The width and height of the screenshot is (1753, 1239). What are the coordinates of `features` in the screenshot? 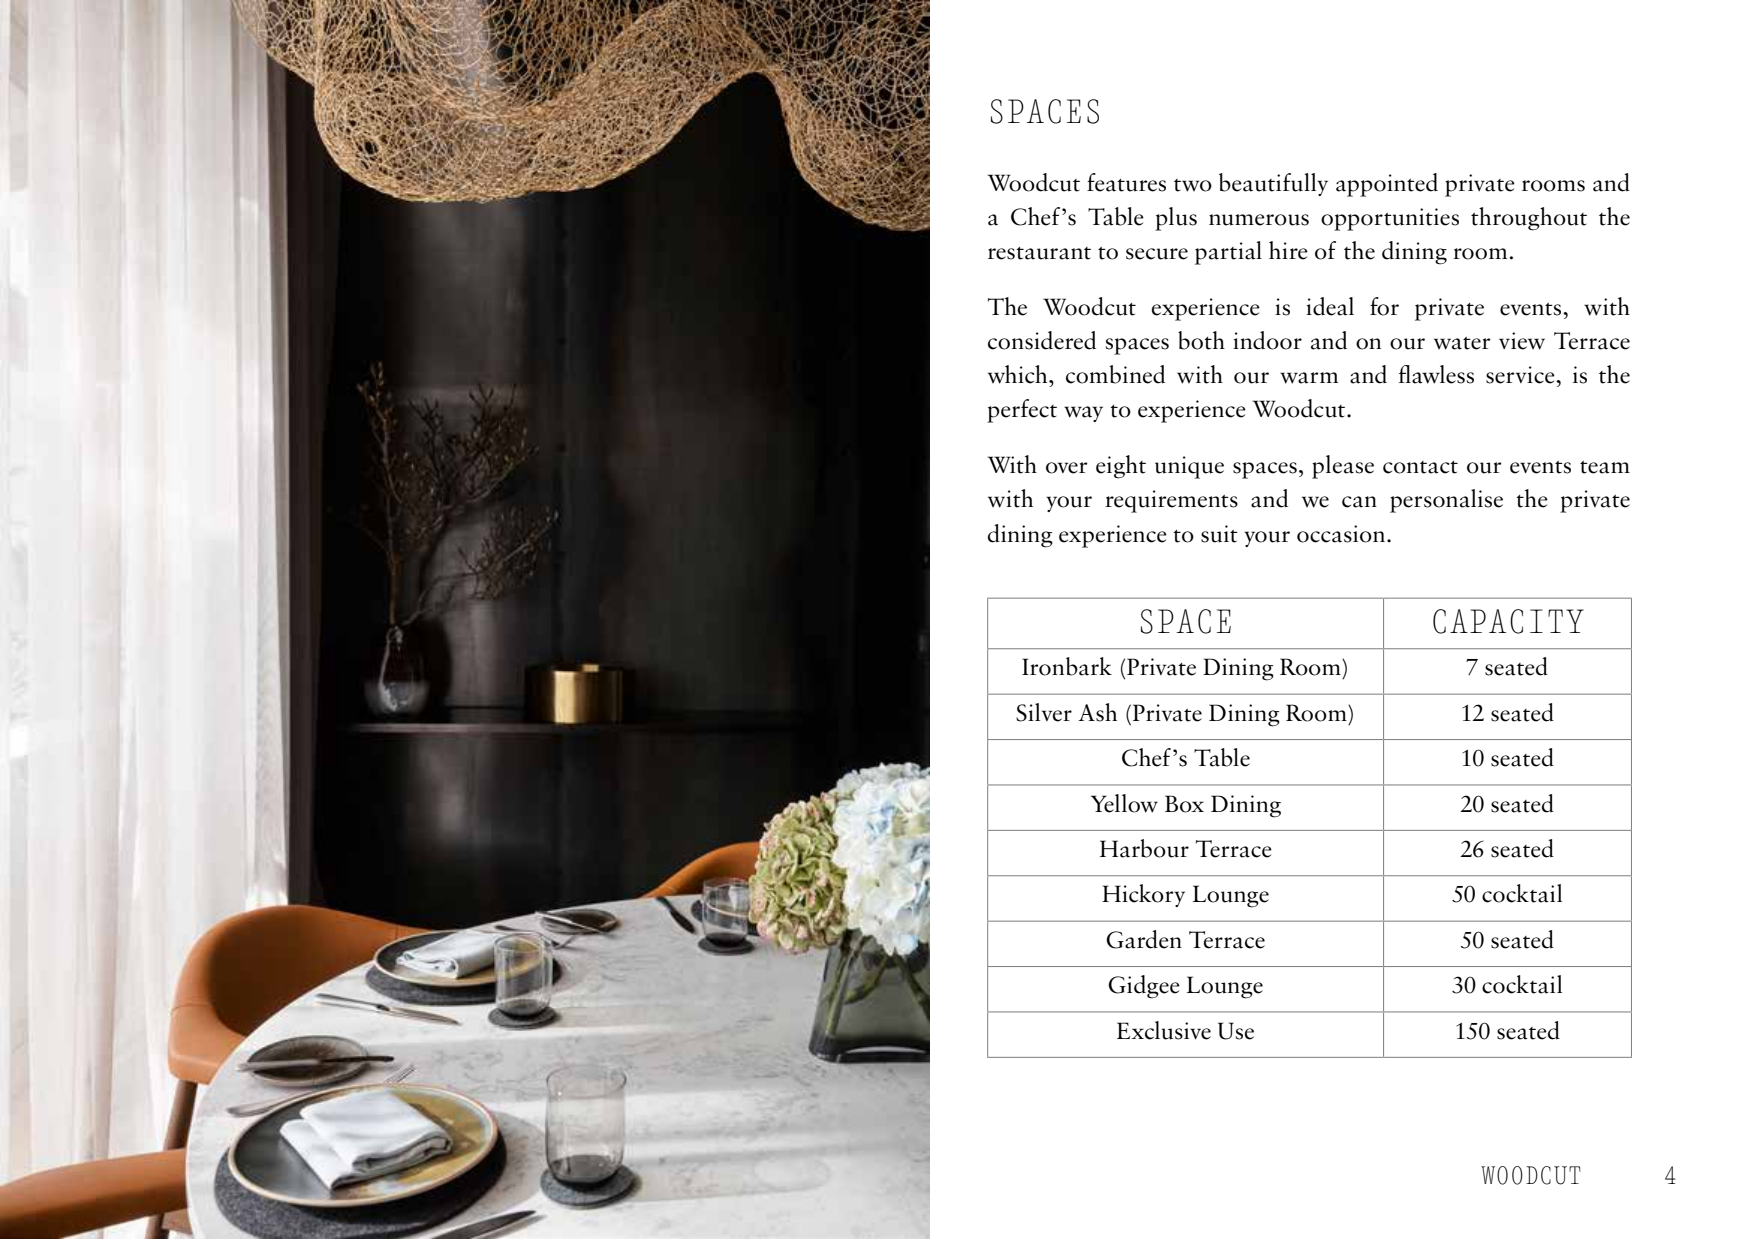 It's located at (1126, 182).
